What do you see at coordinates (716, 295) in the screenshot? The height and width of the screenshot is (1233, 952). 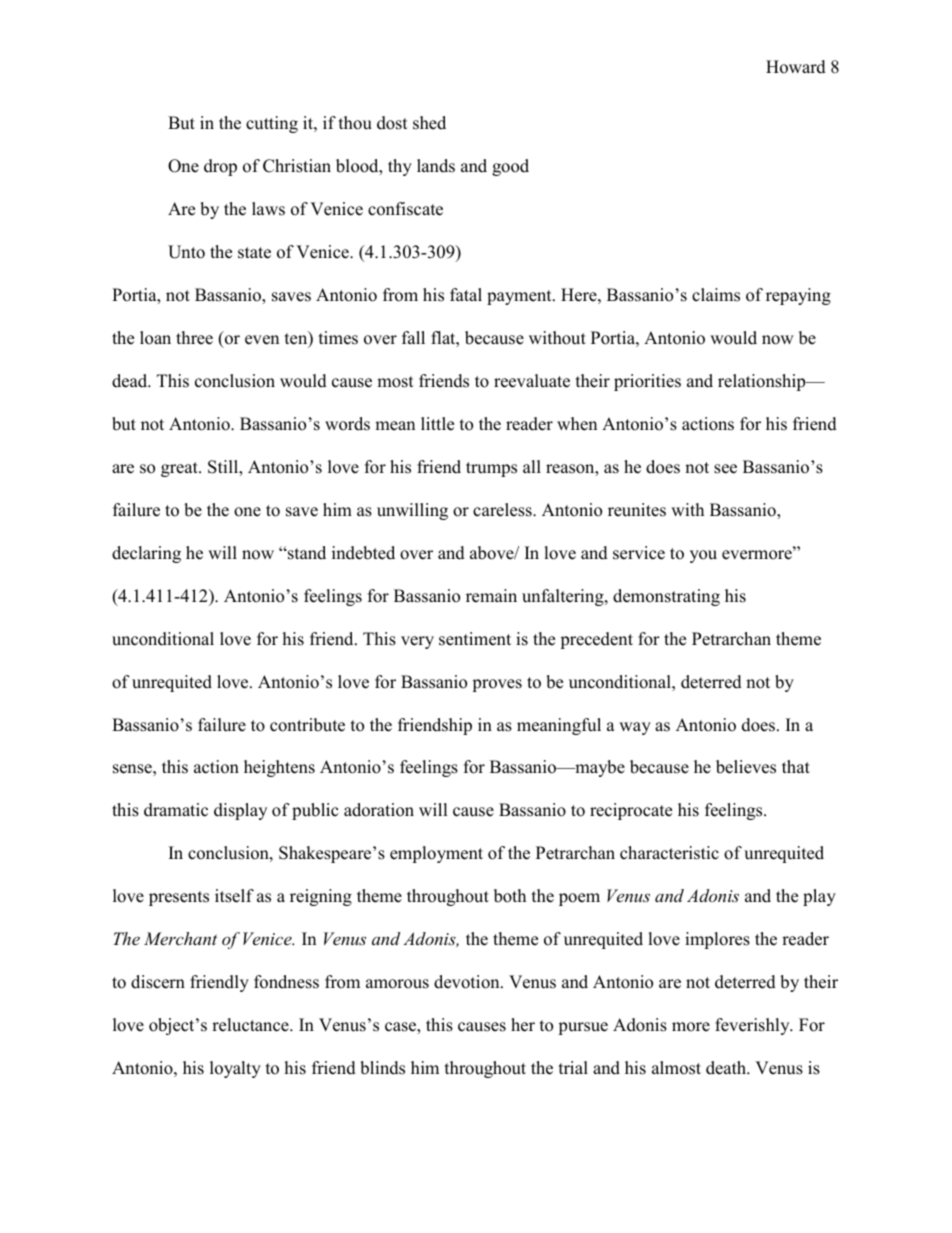 I see `claims` at bounding box center [716, 295].
